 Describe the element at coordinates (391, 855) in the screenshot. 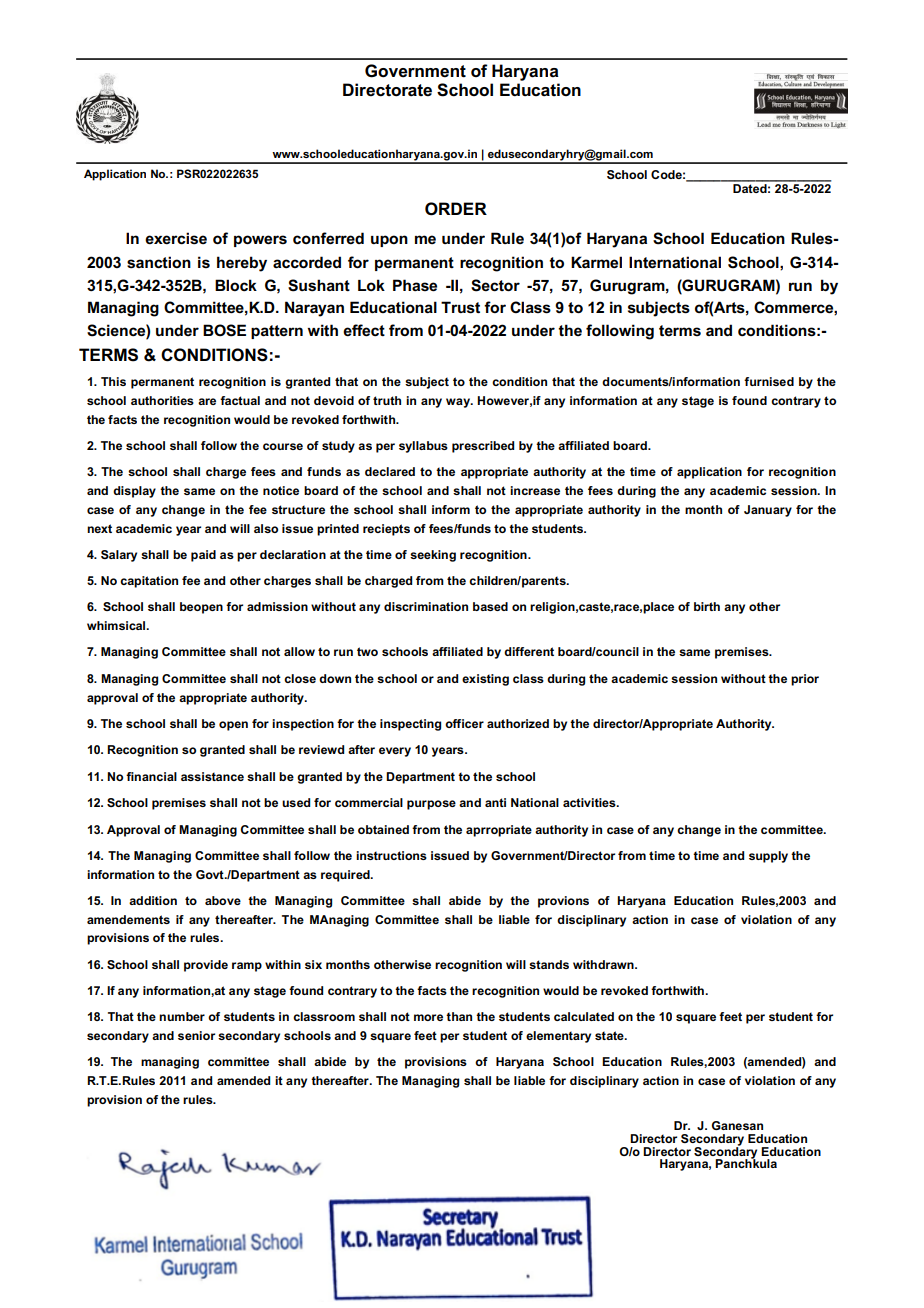

I see `instructions` at that location.
